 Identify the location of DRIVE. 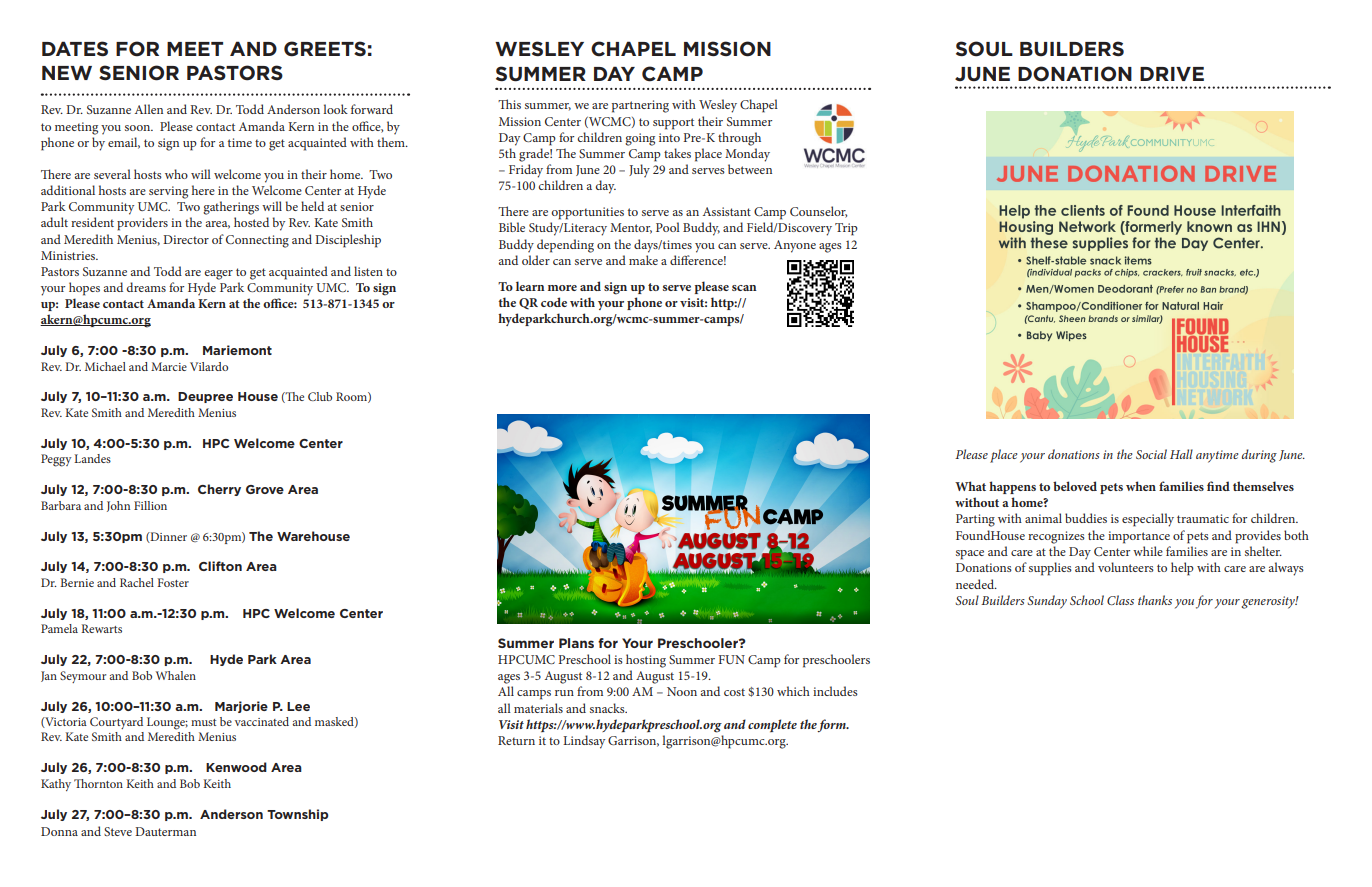
(1172, 74).
